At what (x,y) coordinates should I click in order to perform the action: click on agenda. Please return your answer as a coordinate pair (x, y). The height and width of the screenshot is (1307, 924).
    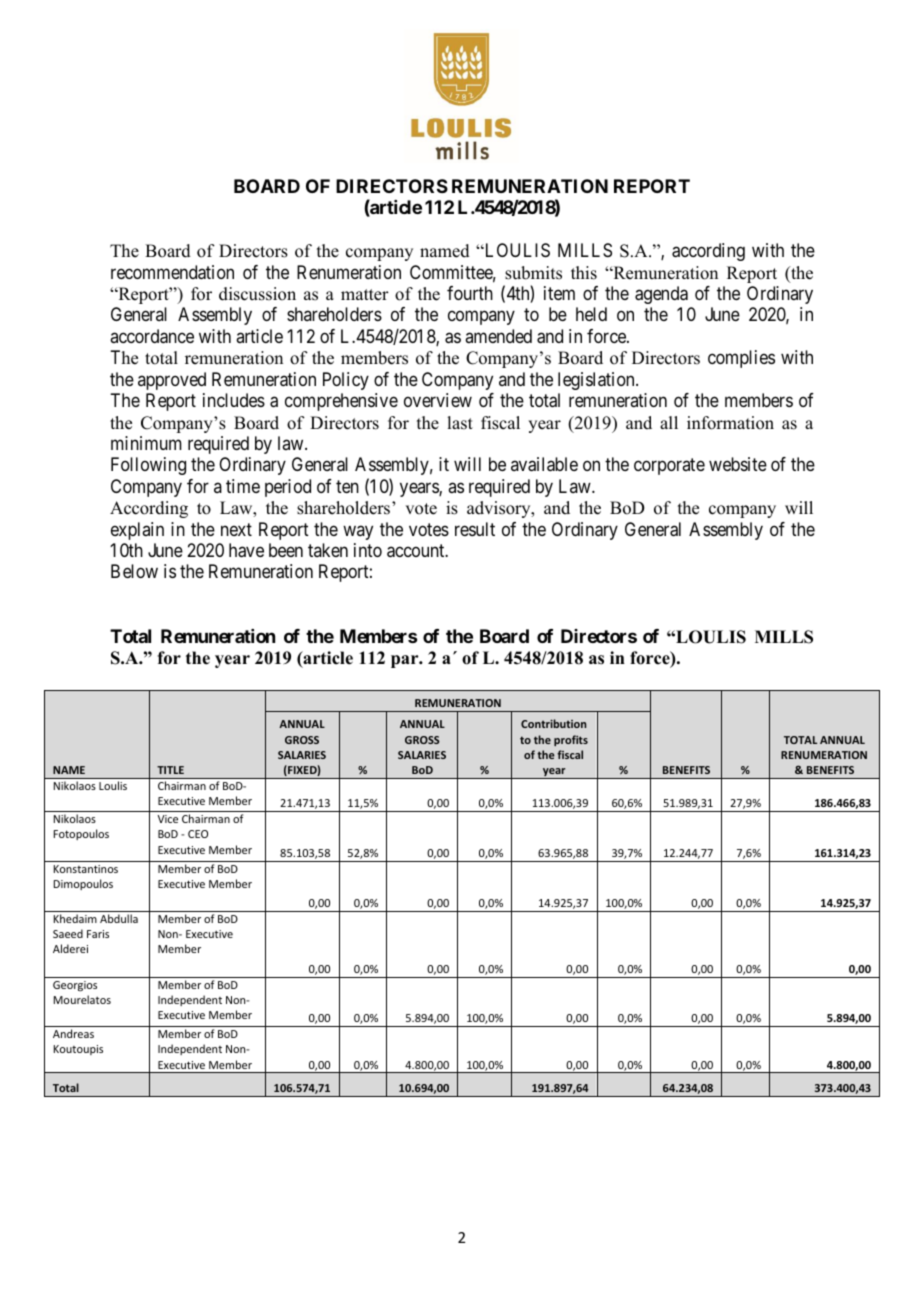
    Looking at the image, I should click on (661, 295).
